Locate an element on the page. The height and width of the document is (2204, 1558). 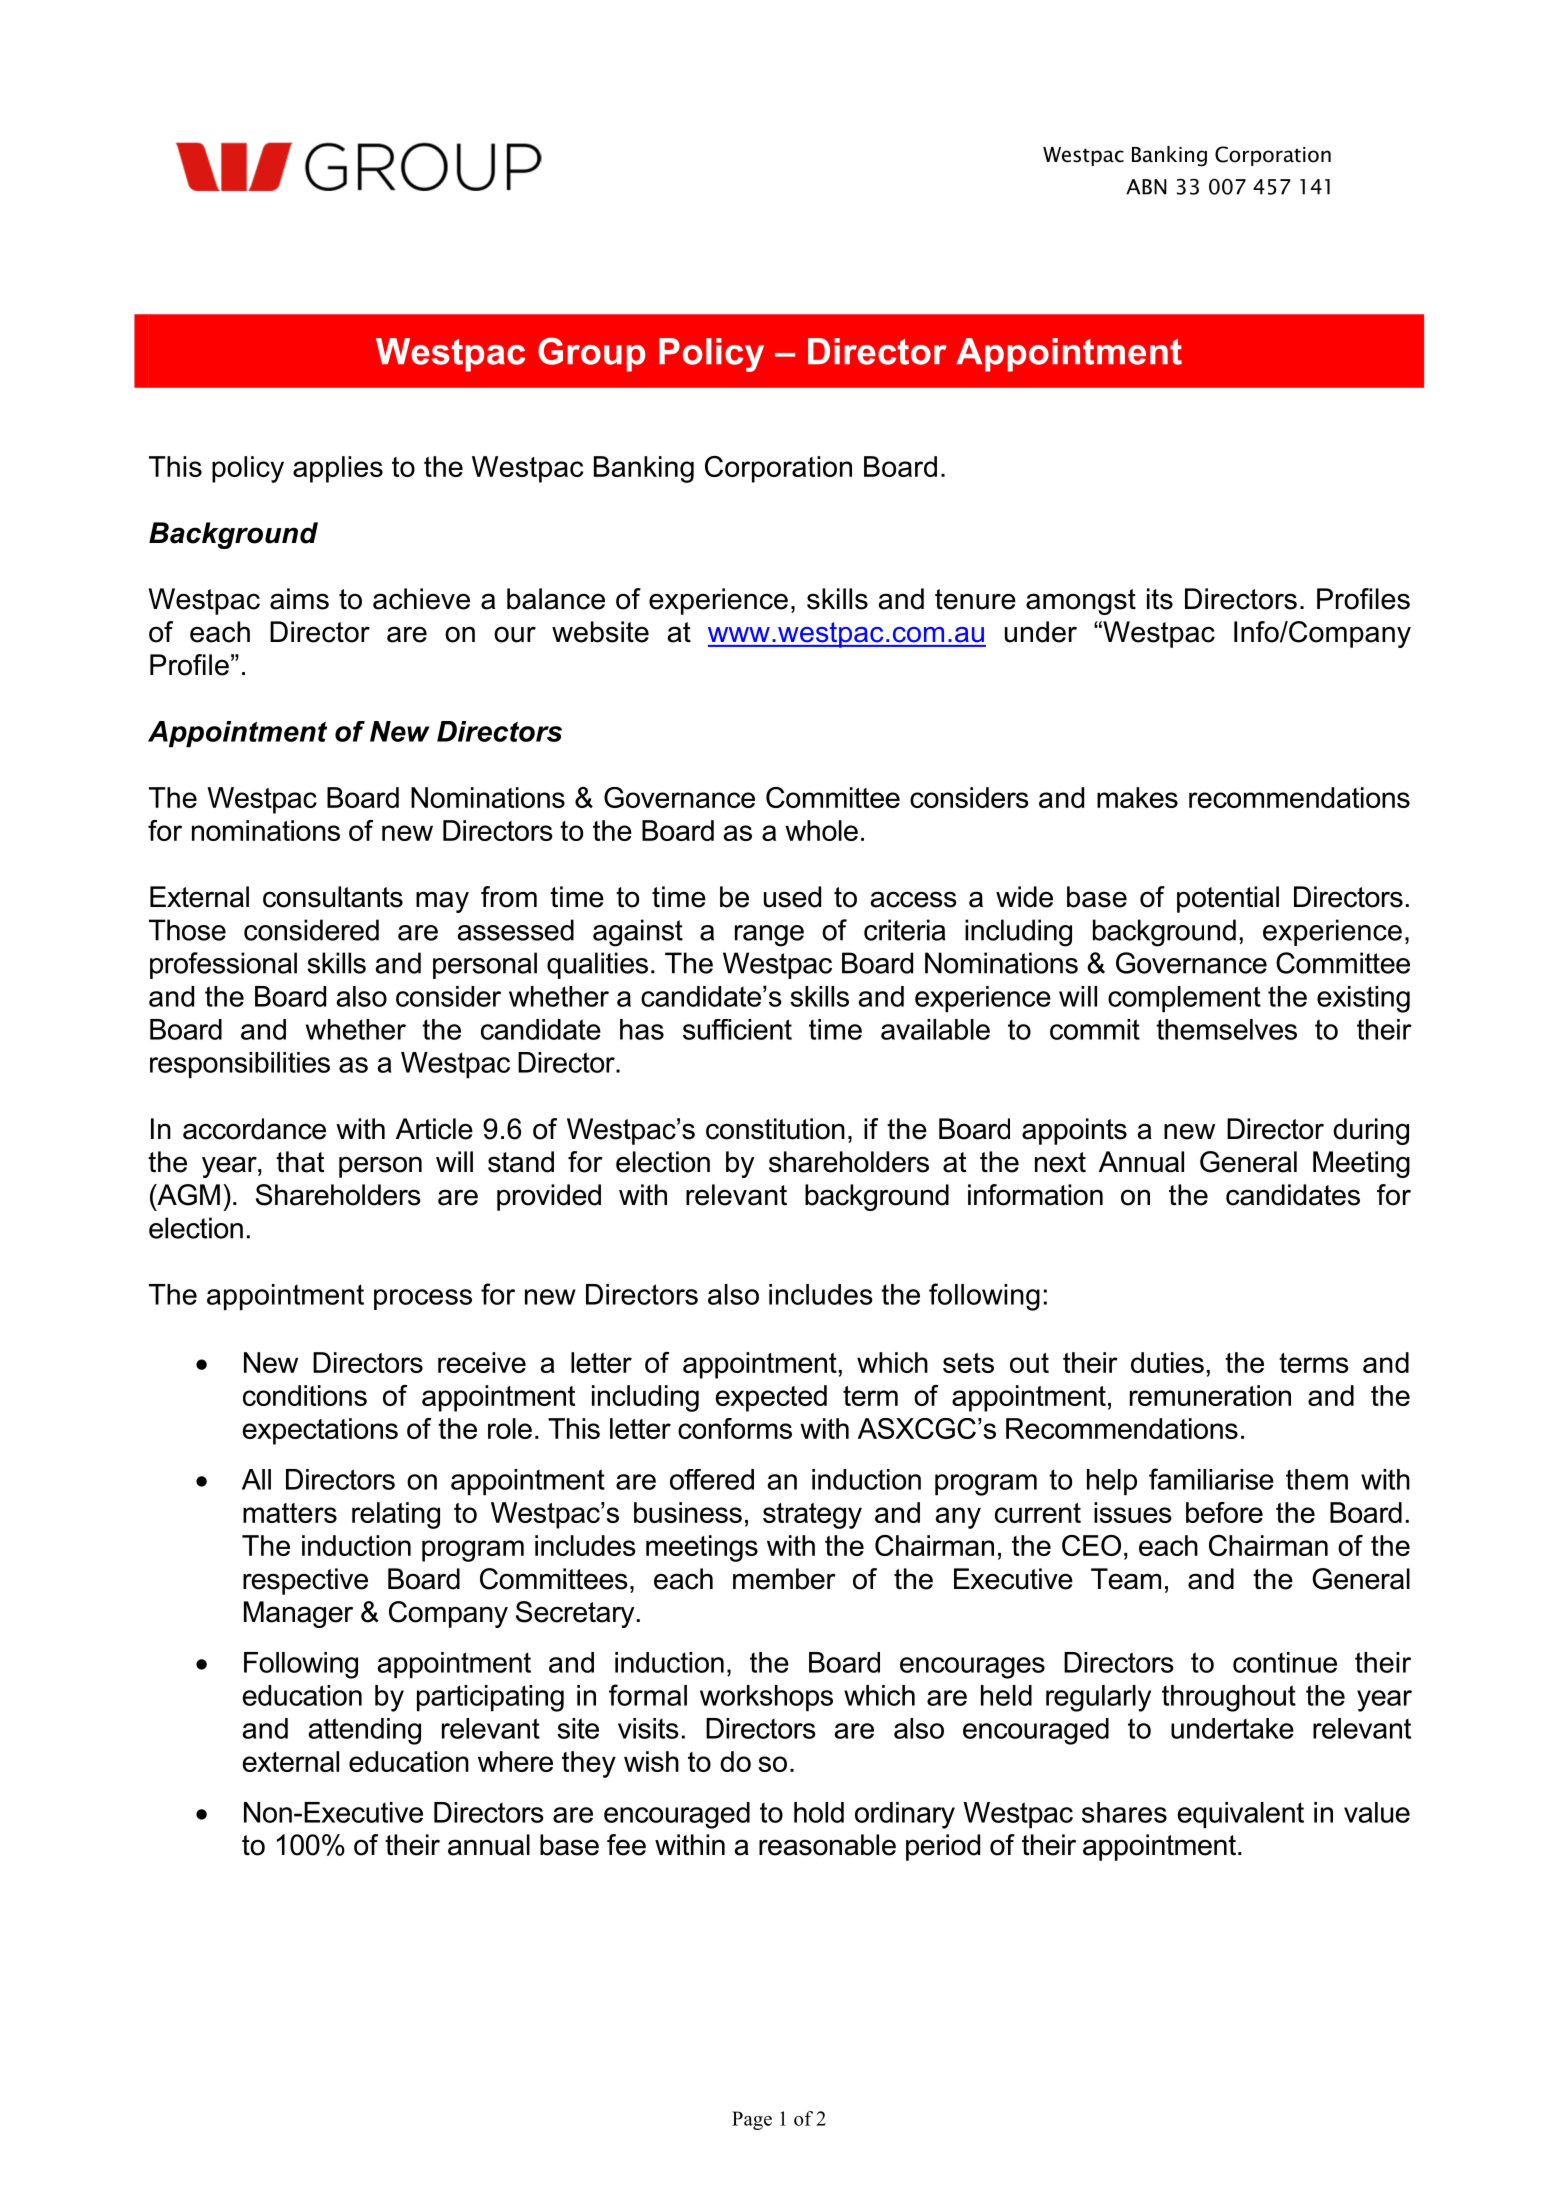
potential is located at coordinates (1228, 899).
